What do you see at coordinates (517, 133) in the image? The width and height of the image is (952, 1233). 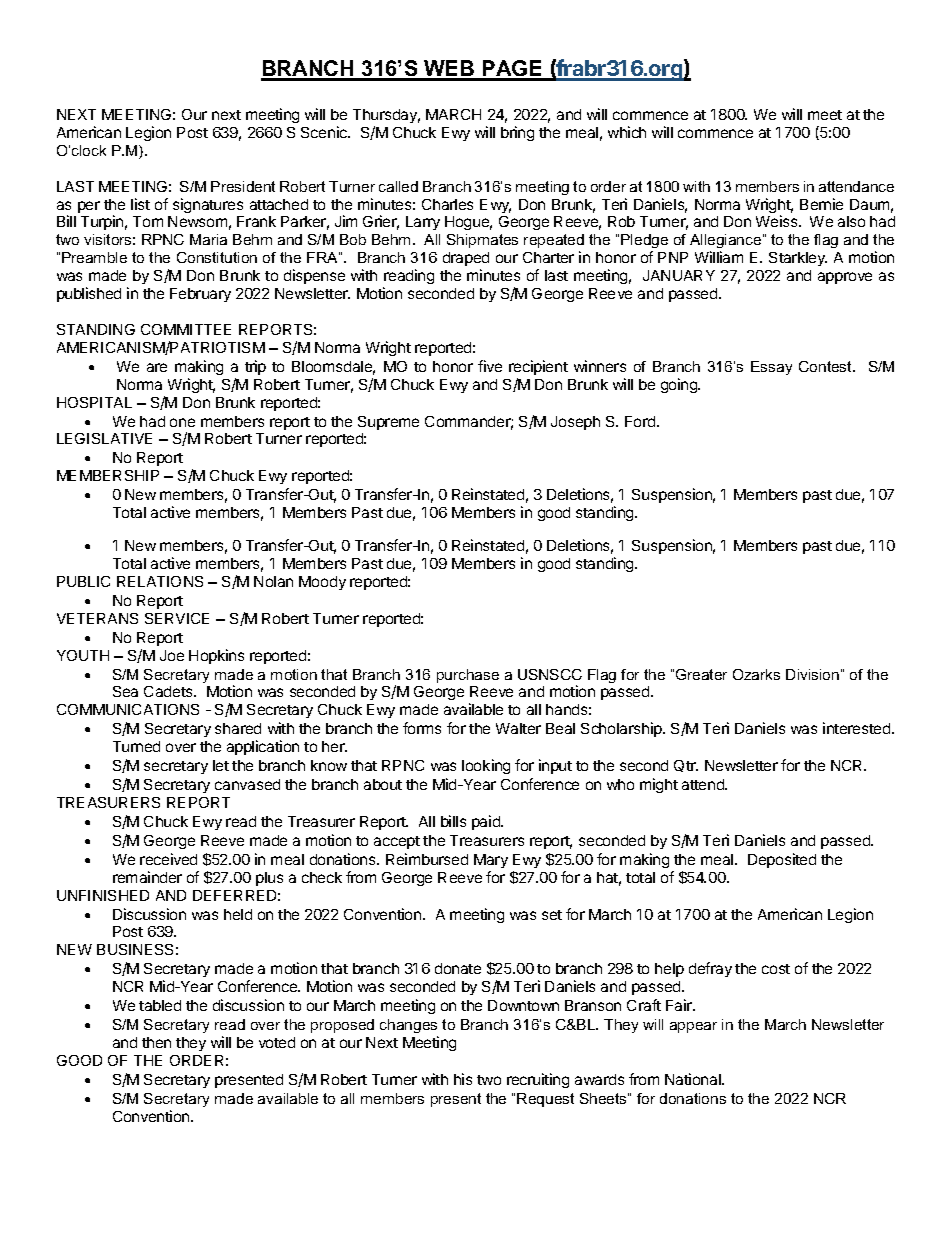 I see `bring` at bounding box center [517, 133].
